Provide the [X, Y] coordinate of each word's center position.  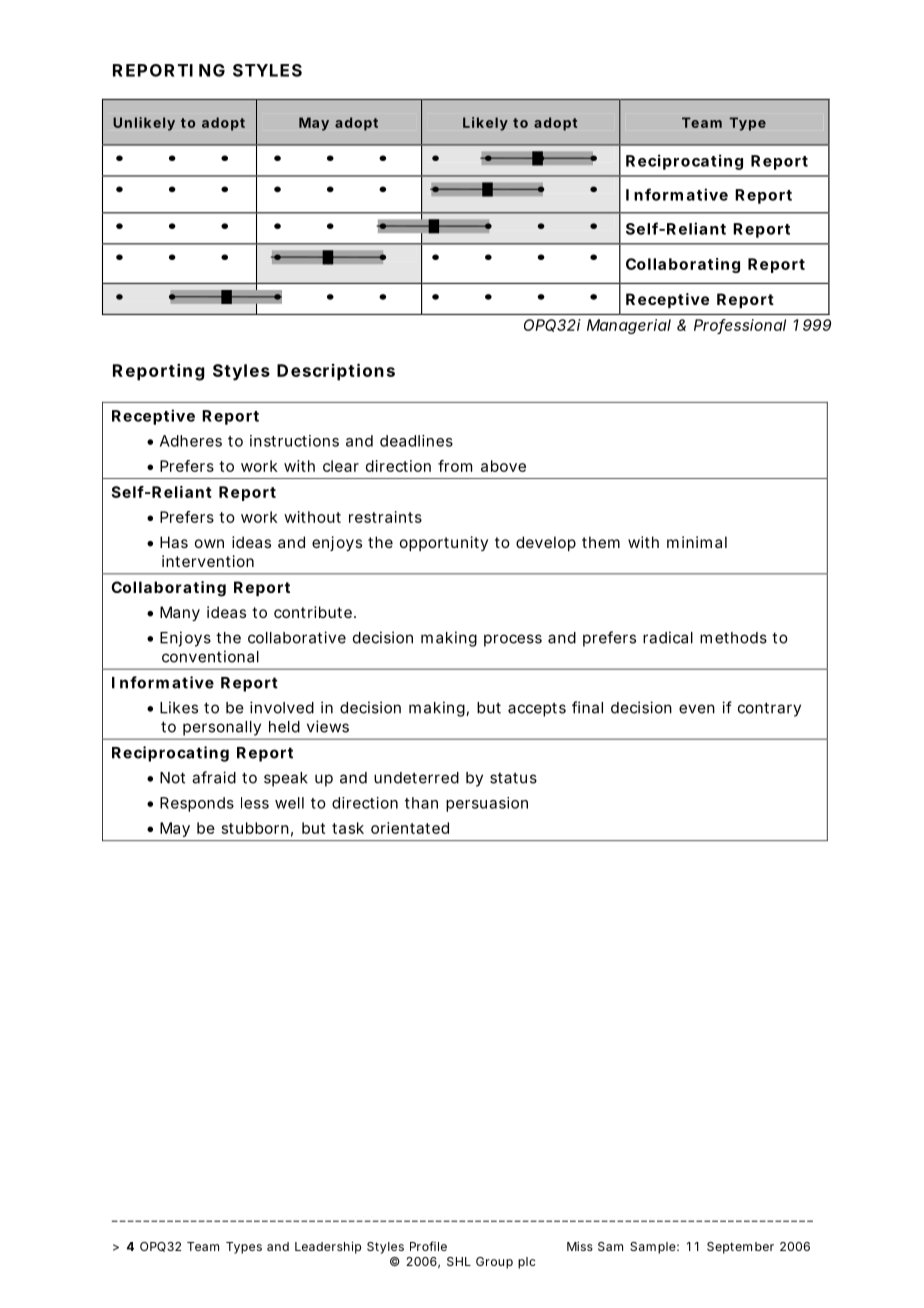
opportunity [444, 543]
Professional [740, 326]
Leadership [328, 1247]
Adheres [191, 441]
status [513, 778]
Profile [428, 1246]
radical [668, 637]
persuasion [487, 804]
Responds [197, 804]
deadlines [416, 441]
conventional [210, 656]
